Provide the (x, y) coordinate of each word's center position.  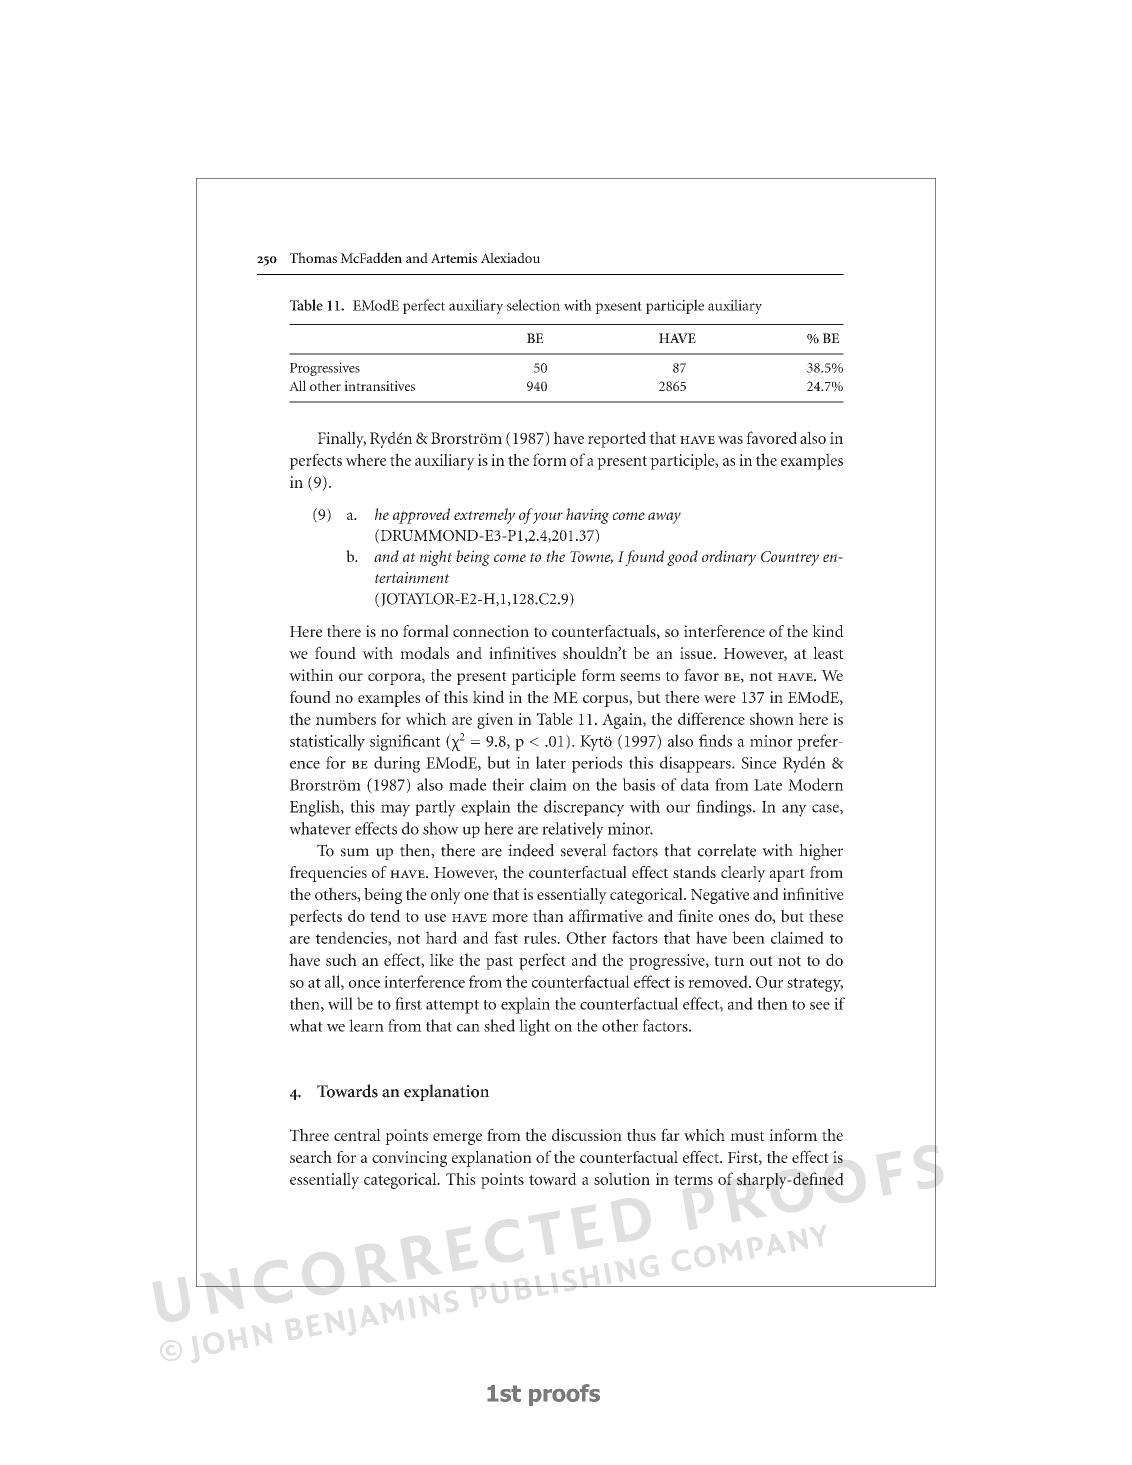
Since (759, 763)
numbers (346, 718)
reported (617, 439)
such (341, 959)
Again (623, 721)
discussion (587, 1134)
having (587, 516)
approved (421, 516)
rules (541, 937)
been (748, 937)
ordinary (729, 558)
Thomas (313, 257)
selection (533, 305)
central (357, 1135)
